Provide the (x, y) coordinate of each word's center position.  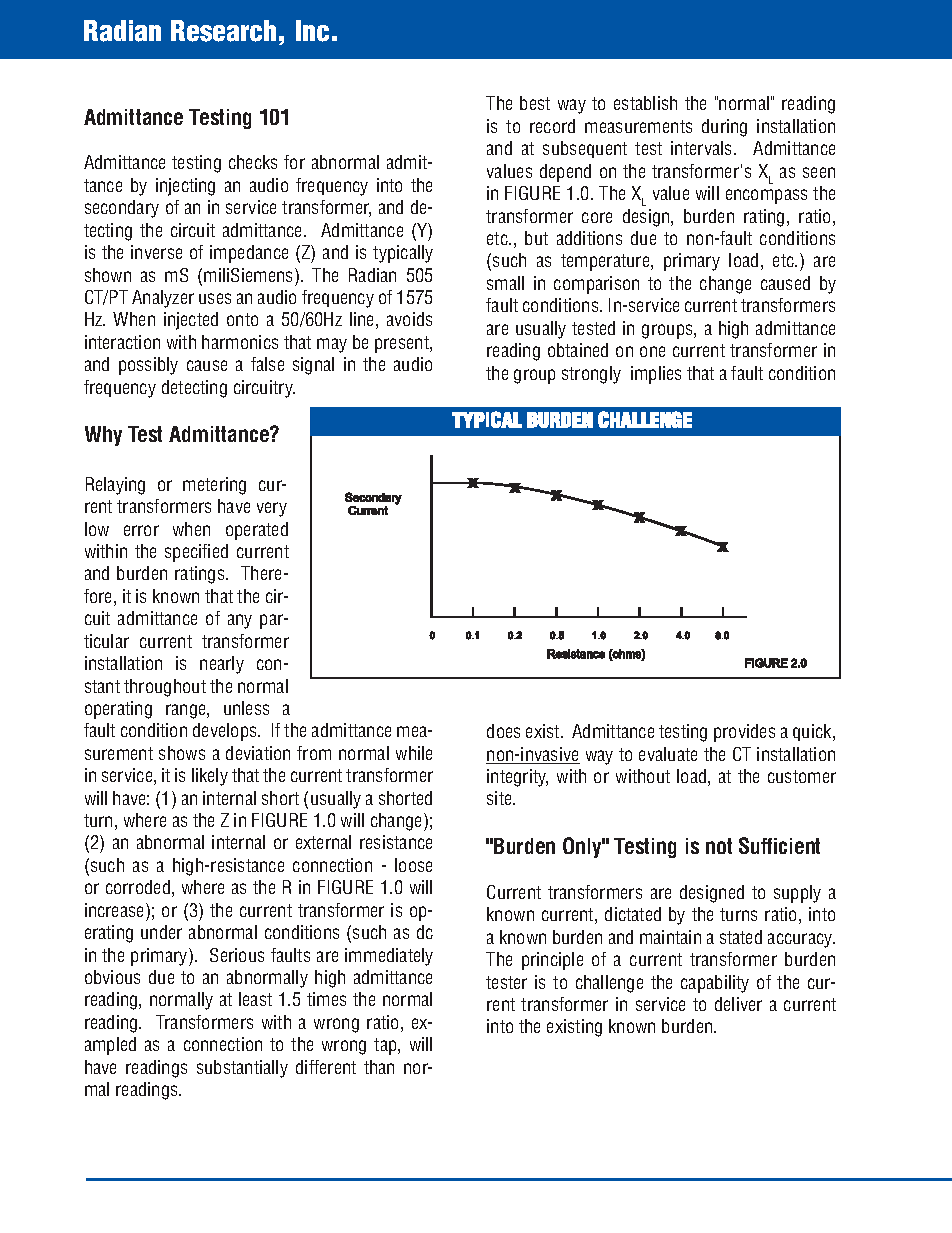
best (535, 103)
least (255, 999)
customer (802, 776)
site (500, 798)
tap (386, 1046)
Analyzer (163, 299)
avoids (409, 319)
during (724, 128)
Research (223, 31)
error (141, 530)
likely (210, 777)
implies (656, 375)
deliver (738, 1004)
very (272, 509)
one (652, 351)
